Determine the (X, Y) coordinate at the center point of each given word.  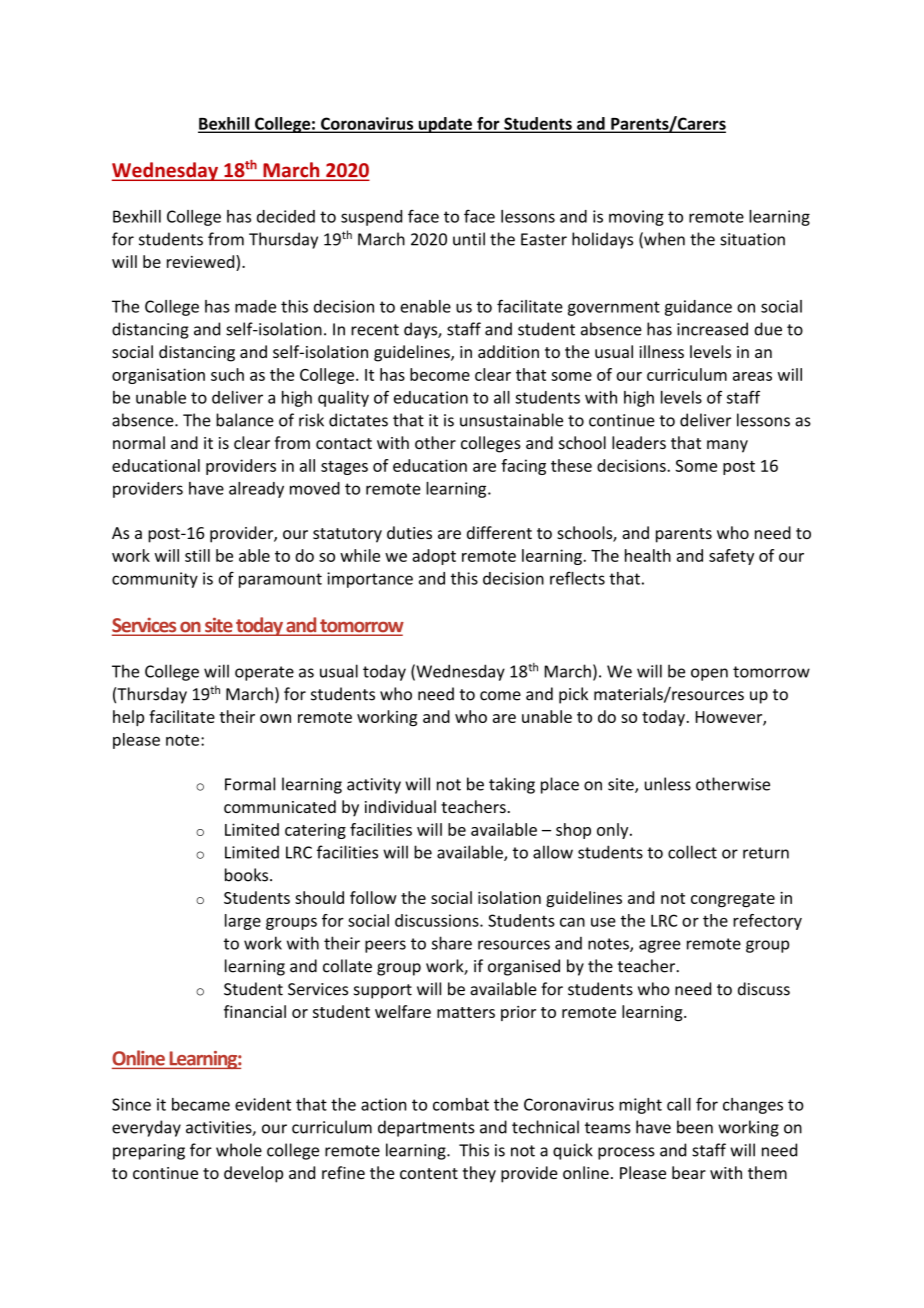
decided (286, 216)
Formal (250, 784)
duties (409, 532)
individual (400, 806)
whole (239, 1150)
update (445, 125)
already (256, 490)
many (727, 446)
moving (636, 218)
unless (668, 784)
